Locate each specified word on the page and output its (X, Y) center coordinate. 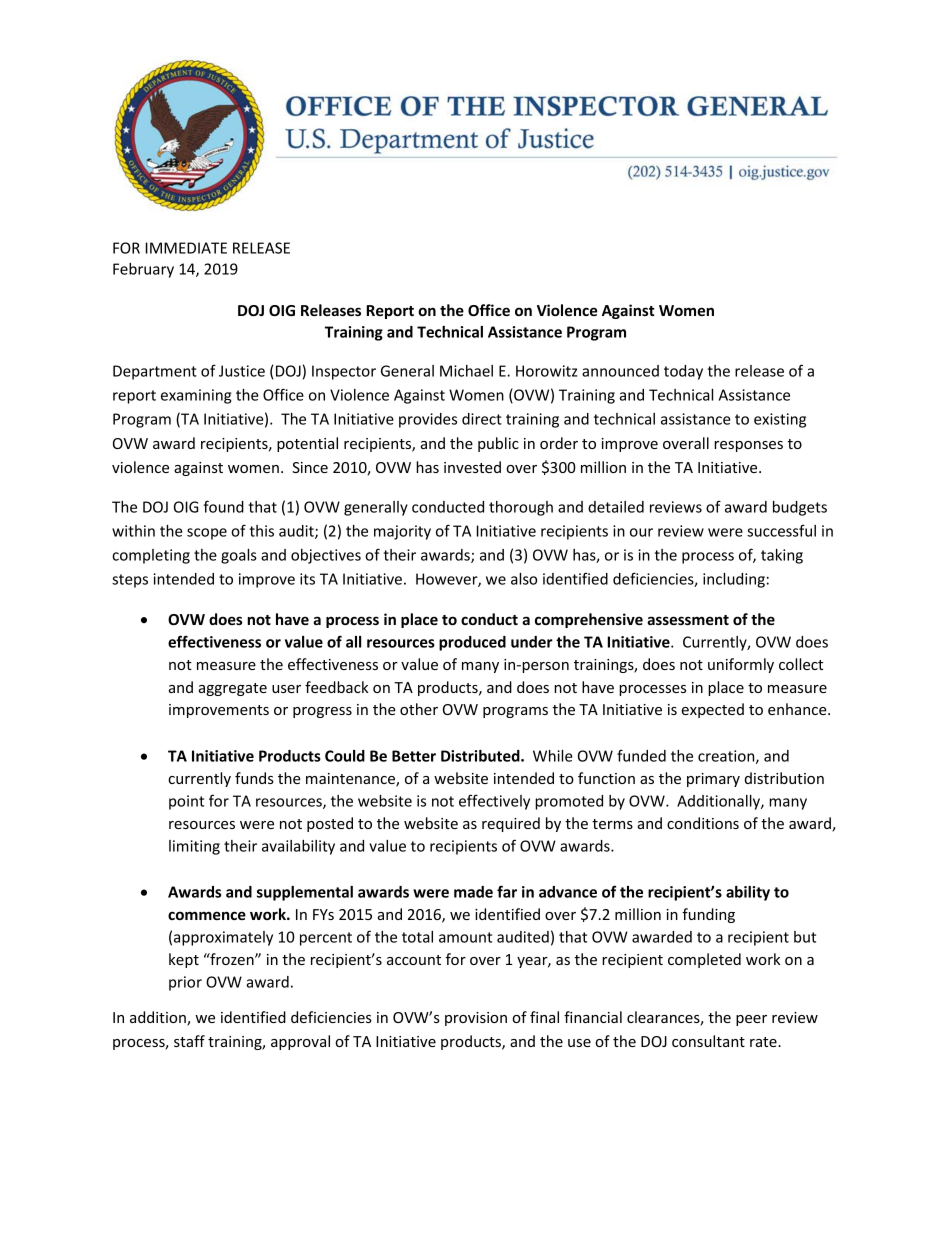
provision (476, 1019)
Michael (466, 371)
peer (751, 1020)
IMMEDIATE (186, 248)
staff (189, 1041)
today (683, 372)
